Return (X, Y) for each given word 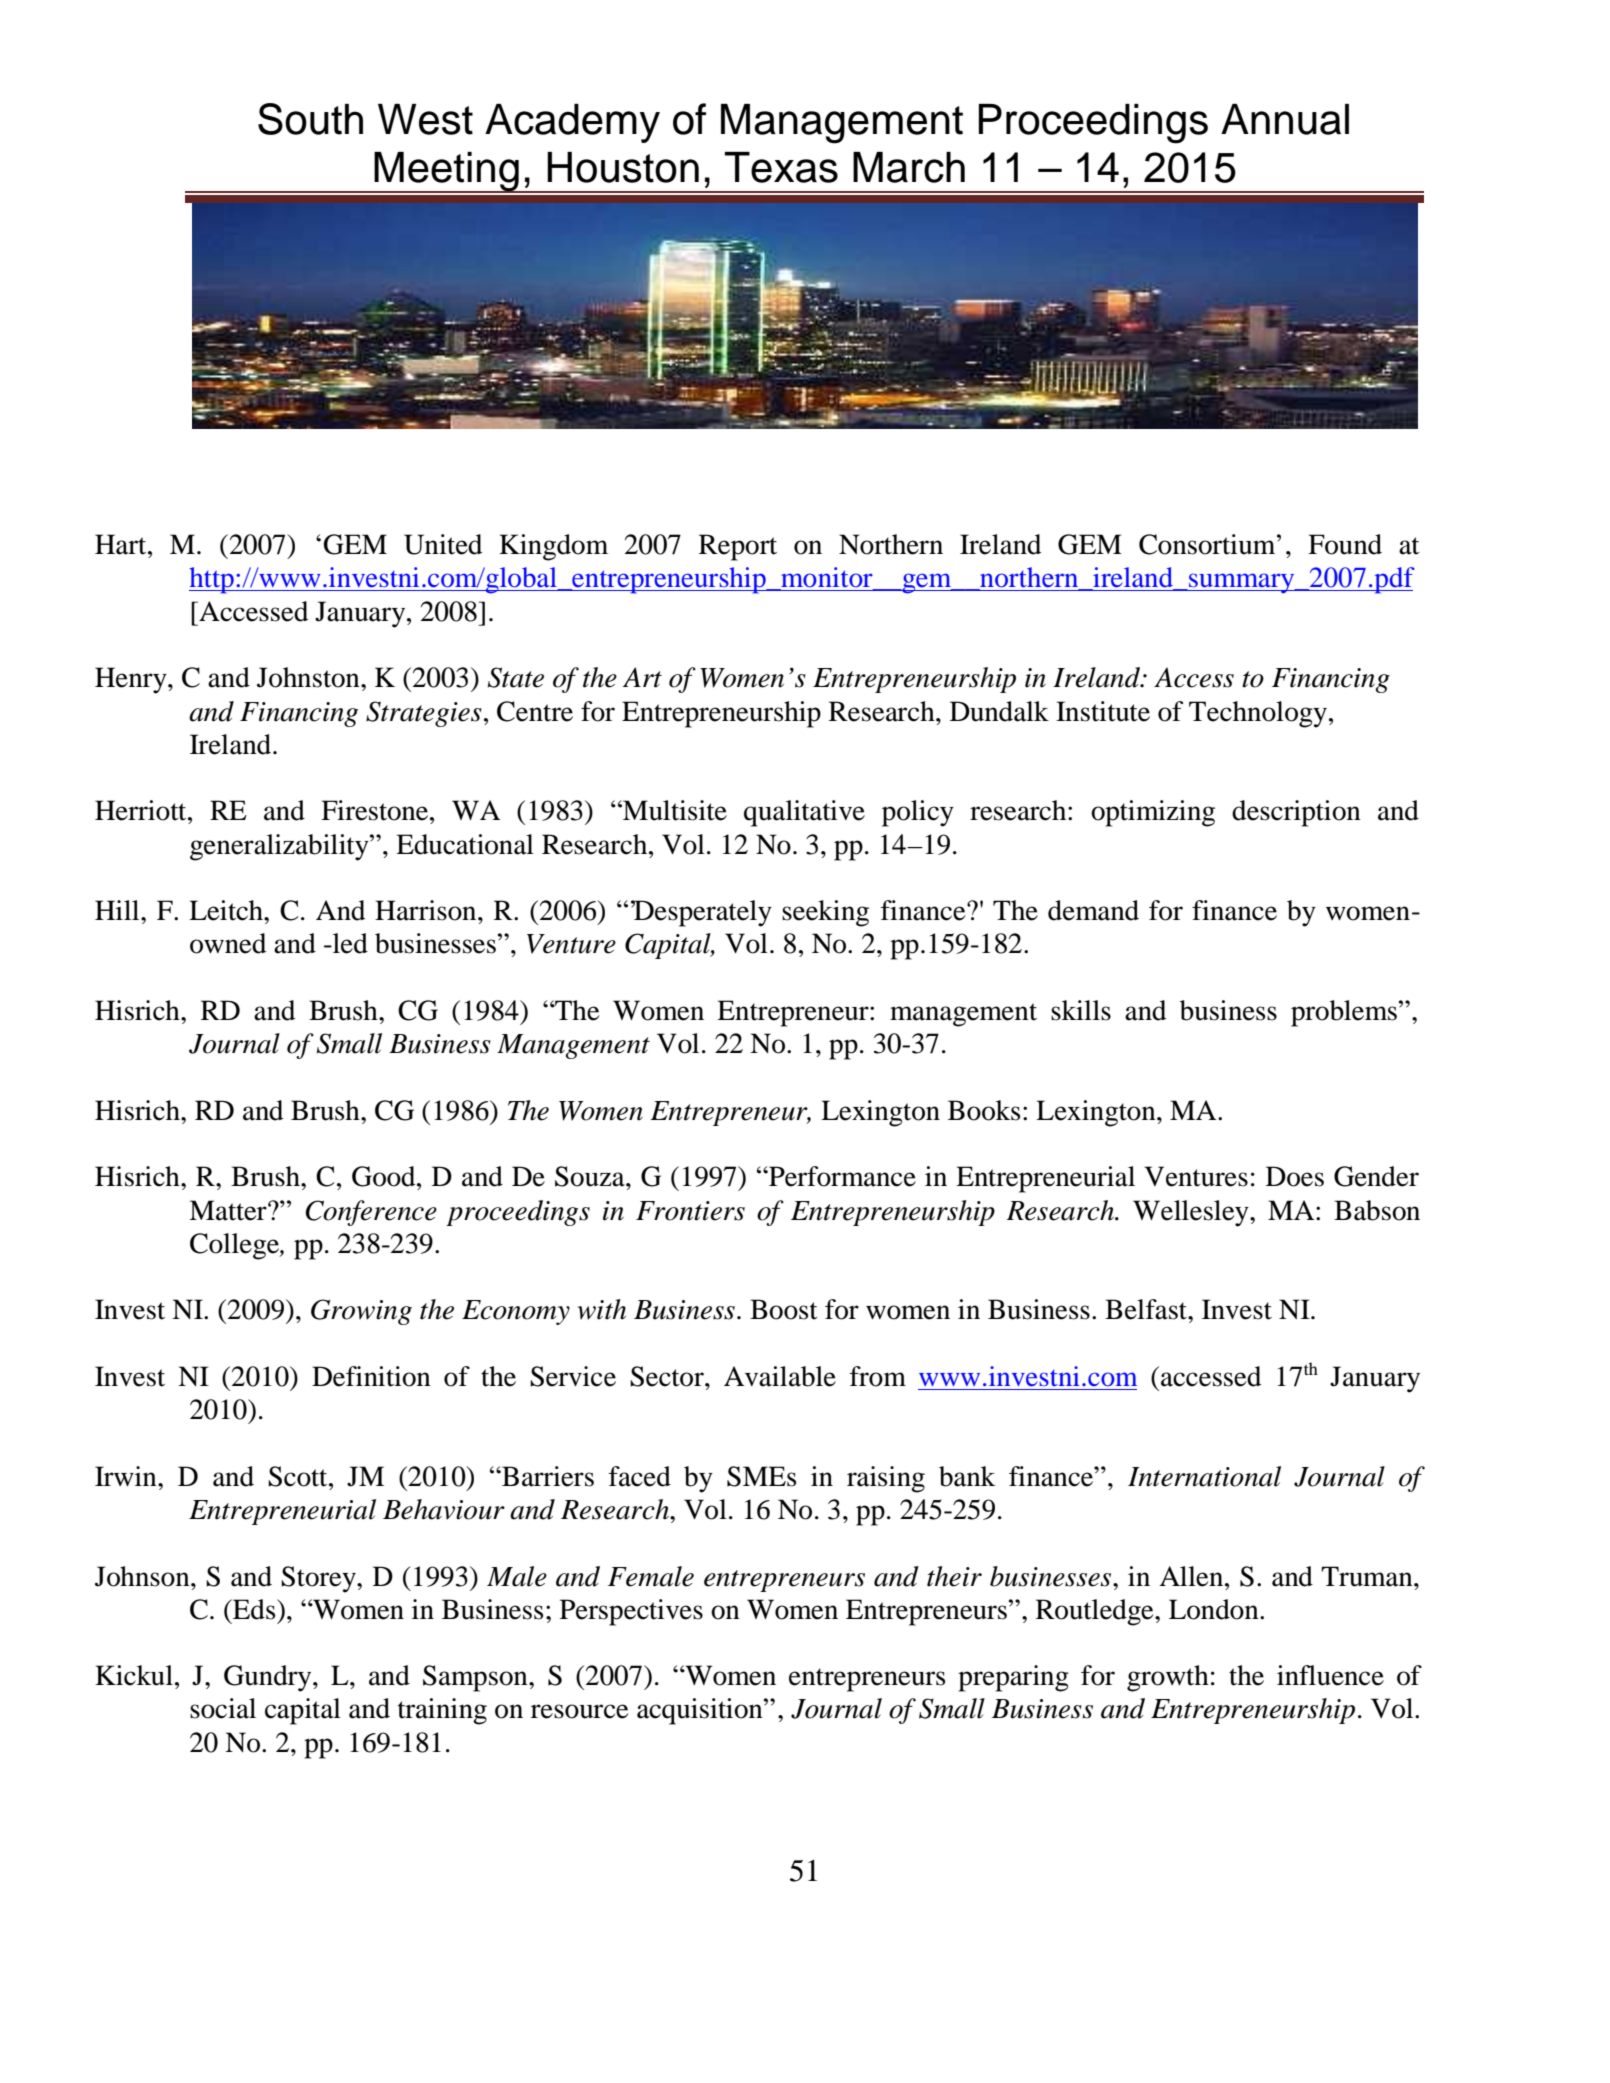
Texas (781, 167)
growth (1168, 1678)
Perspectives (631, 1612)
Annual (1285, 119)
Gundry (269, 1678)
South (310, 119)
